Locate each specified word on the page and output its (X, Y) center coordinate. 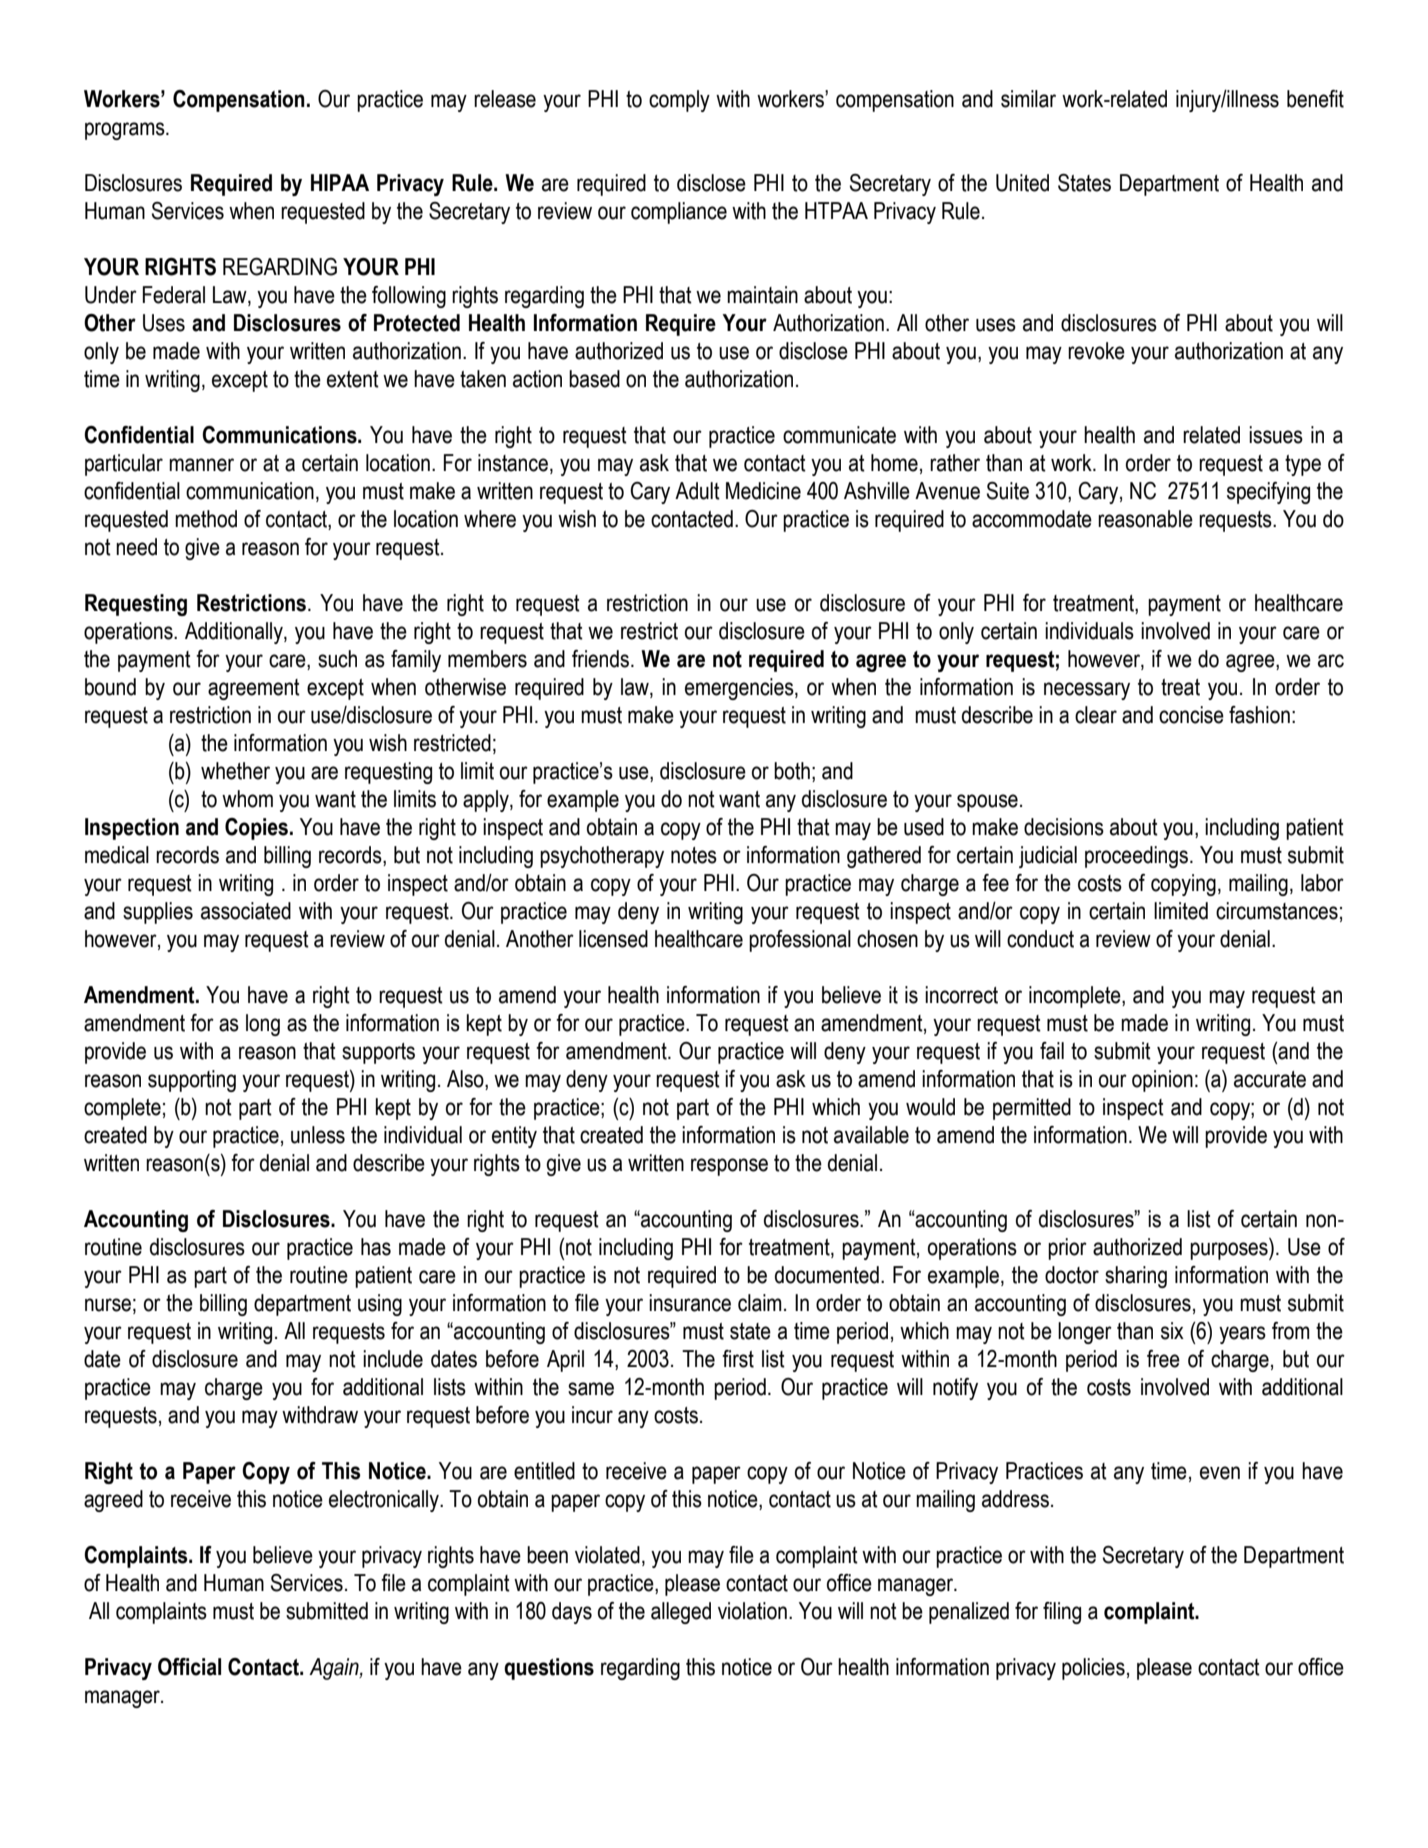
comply (679, 101)
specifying (1268, 493)
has (376, 1247)
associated (246, 911)
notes (694, 855)
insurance (690, 1303)
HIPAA (340, 182)
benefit (1315, 99)
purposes (1230, 1251)
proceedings (1138, 857)
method (206, 519)
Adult (697, 491)
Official (189, 1667)
